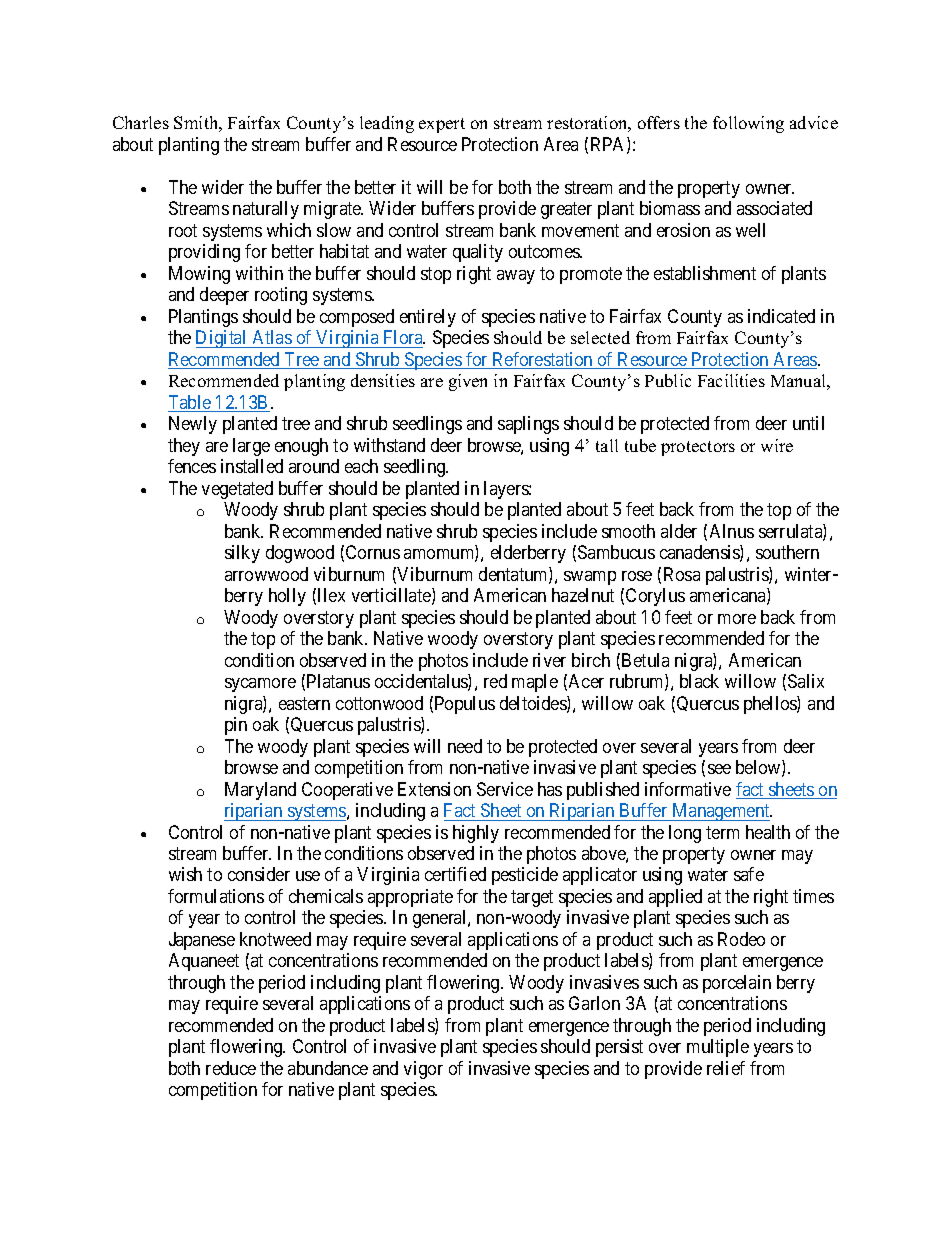 This page has height=1233, width=952. I want to click on reduce, so click(231, 1068).
